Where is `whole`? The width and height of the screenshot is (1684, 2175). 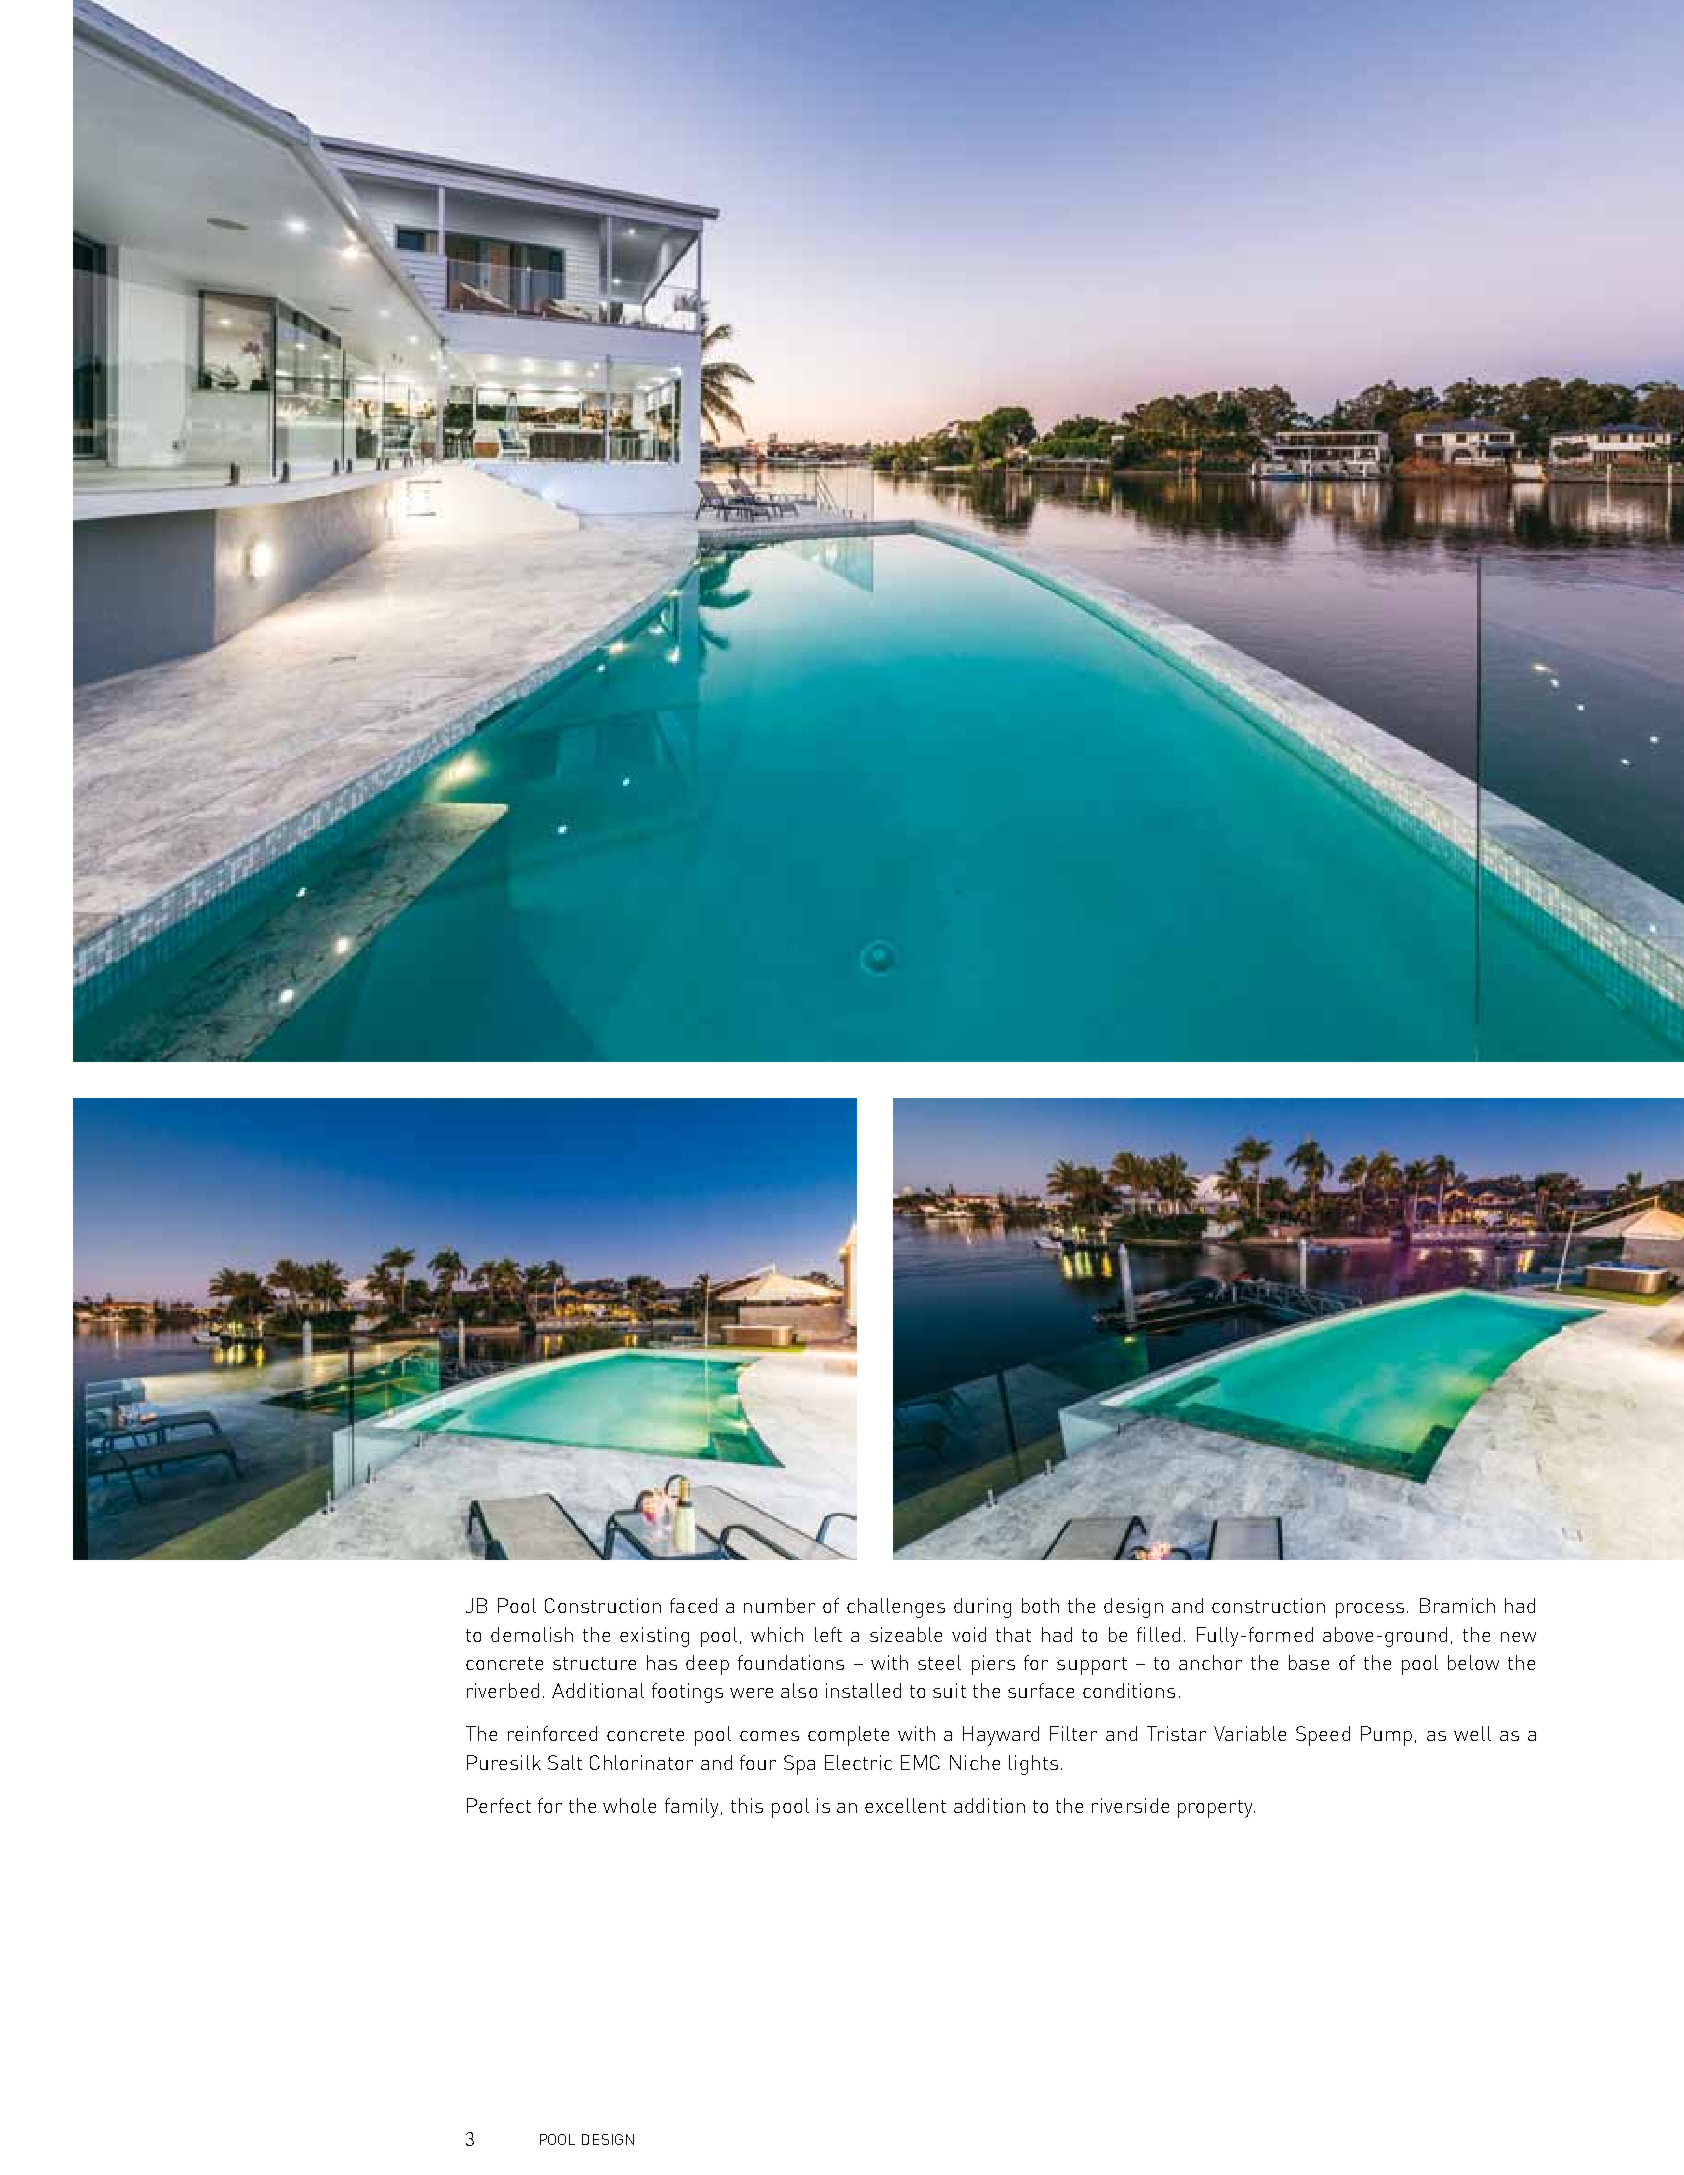 whole is located at coordinates (629, 1805).
